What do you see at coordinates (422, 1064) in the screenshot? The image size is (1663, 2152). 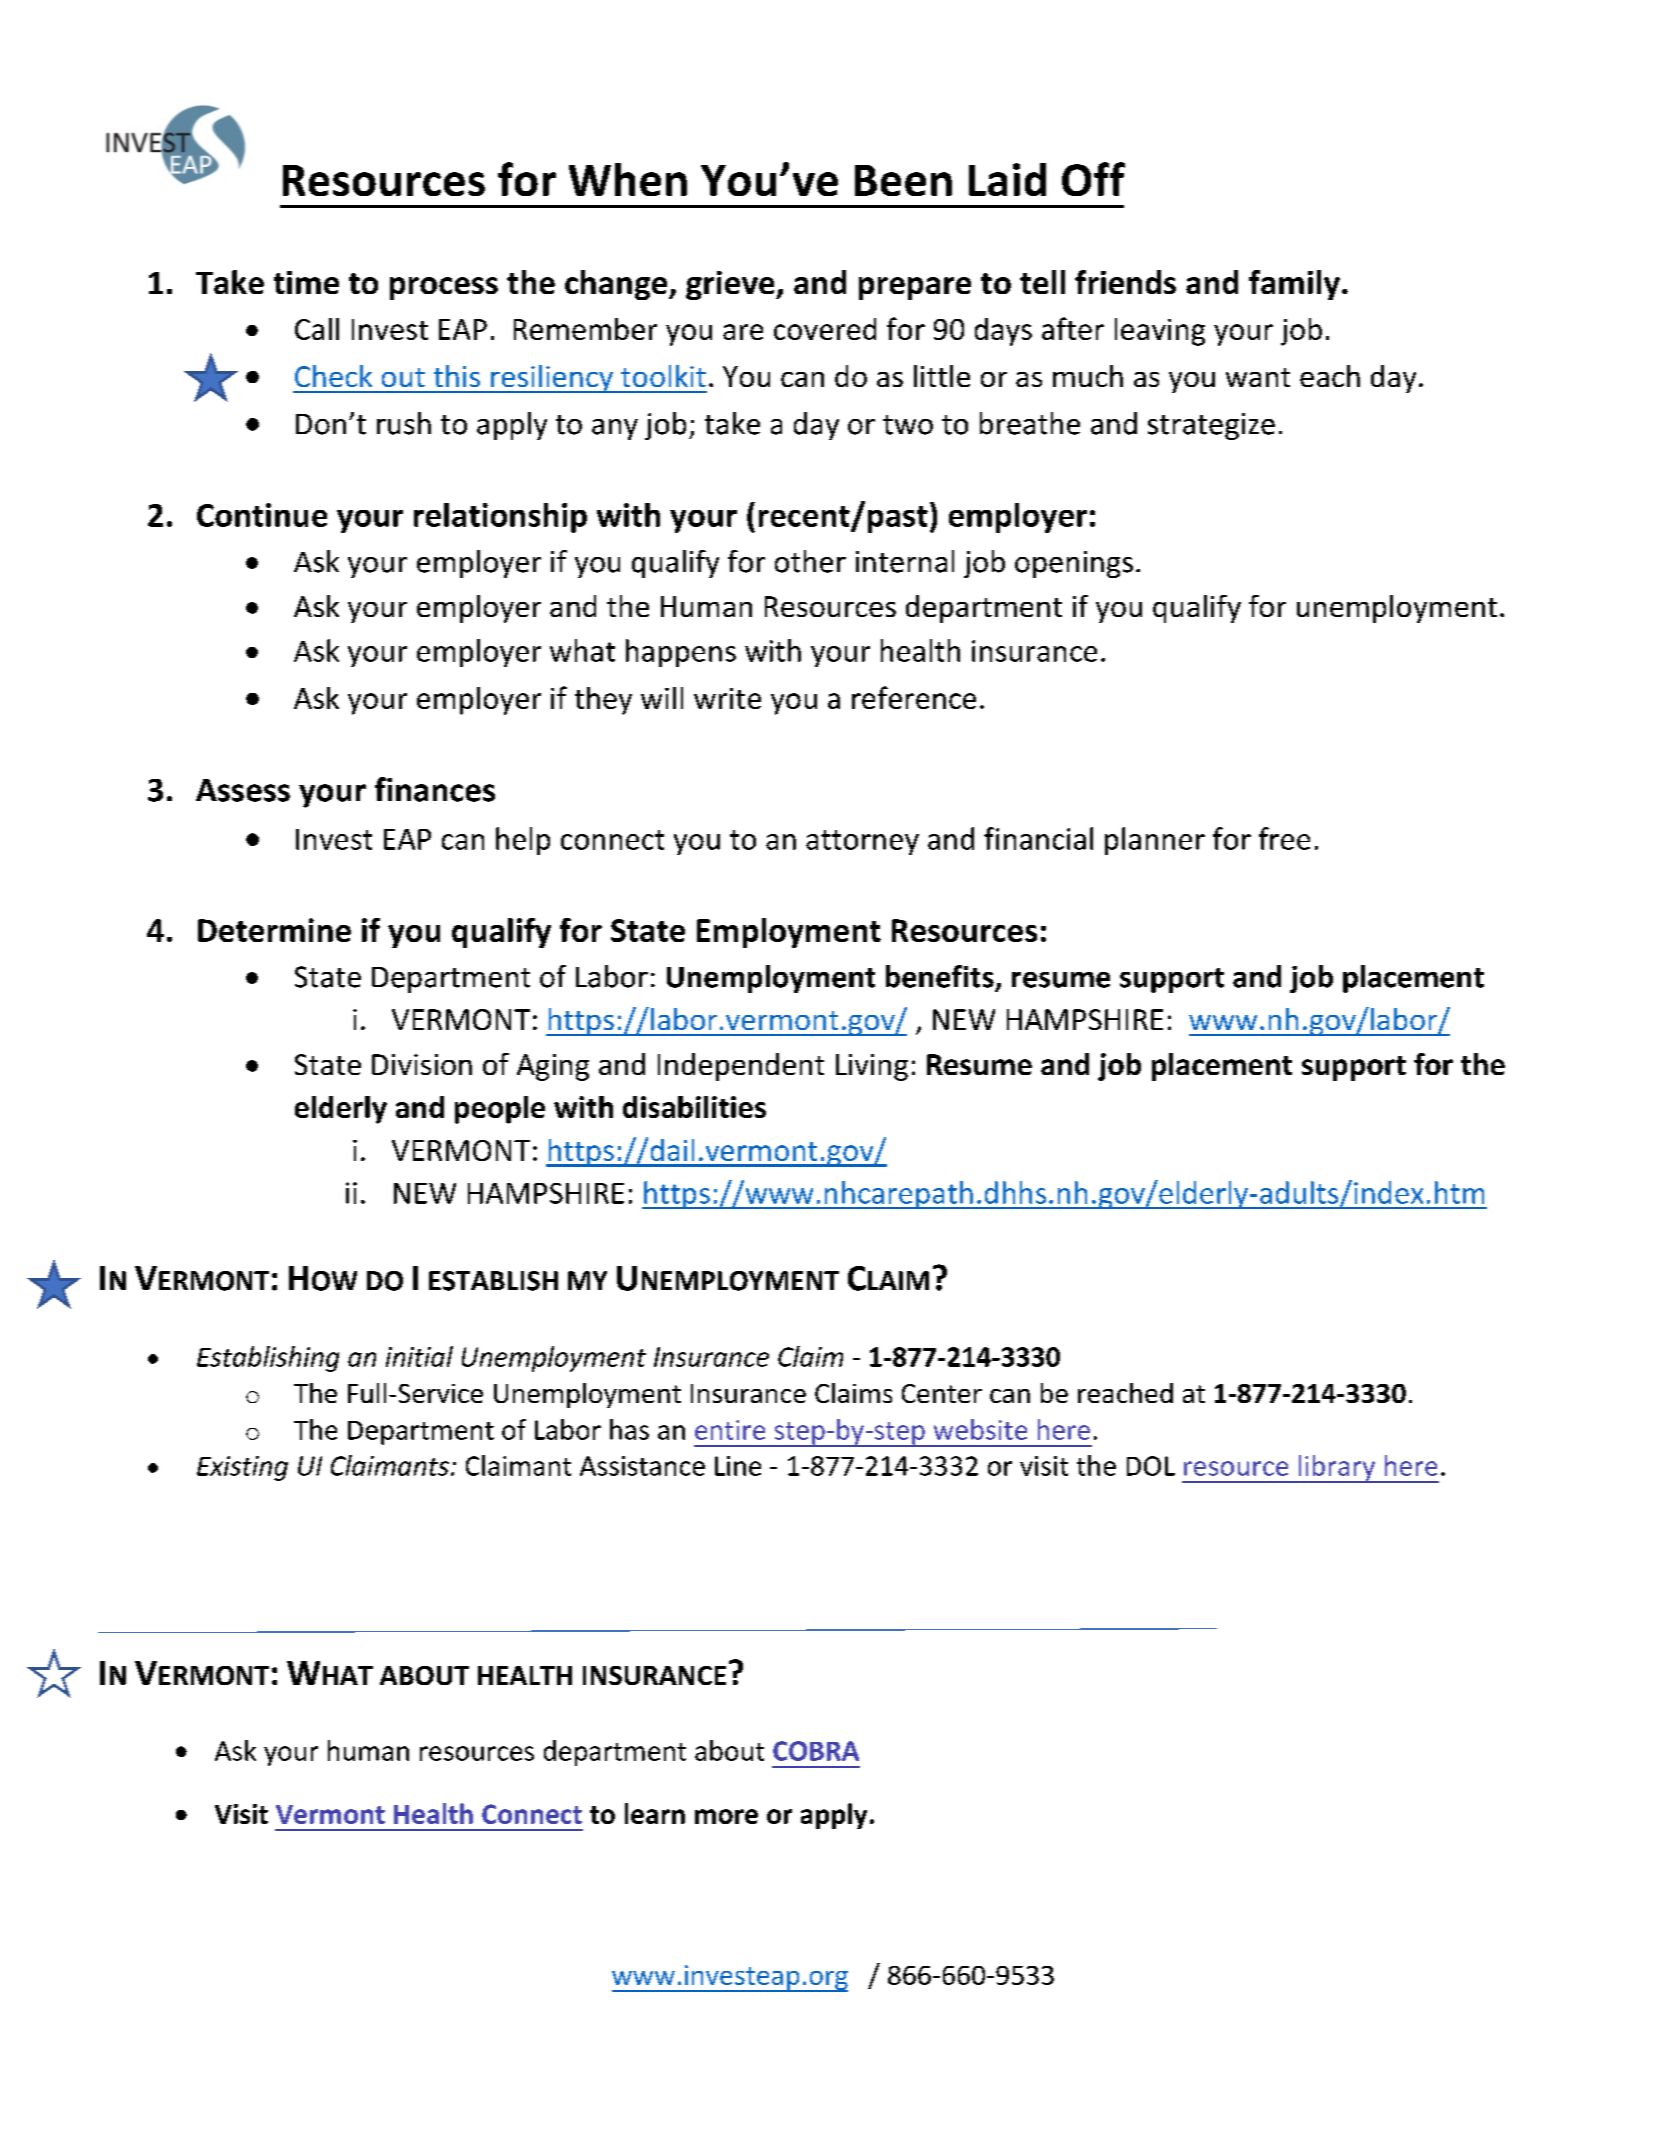 I see `Division` at bounding box center [422, 1064].
